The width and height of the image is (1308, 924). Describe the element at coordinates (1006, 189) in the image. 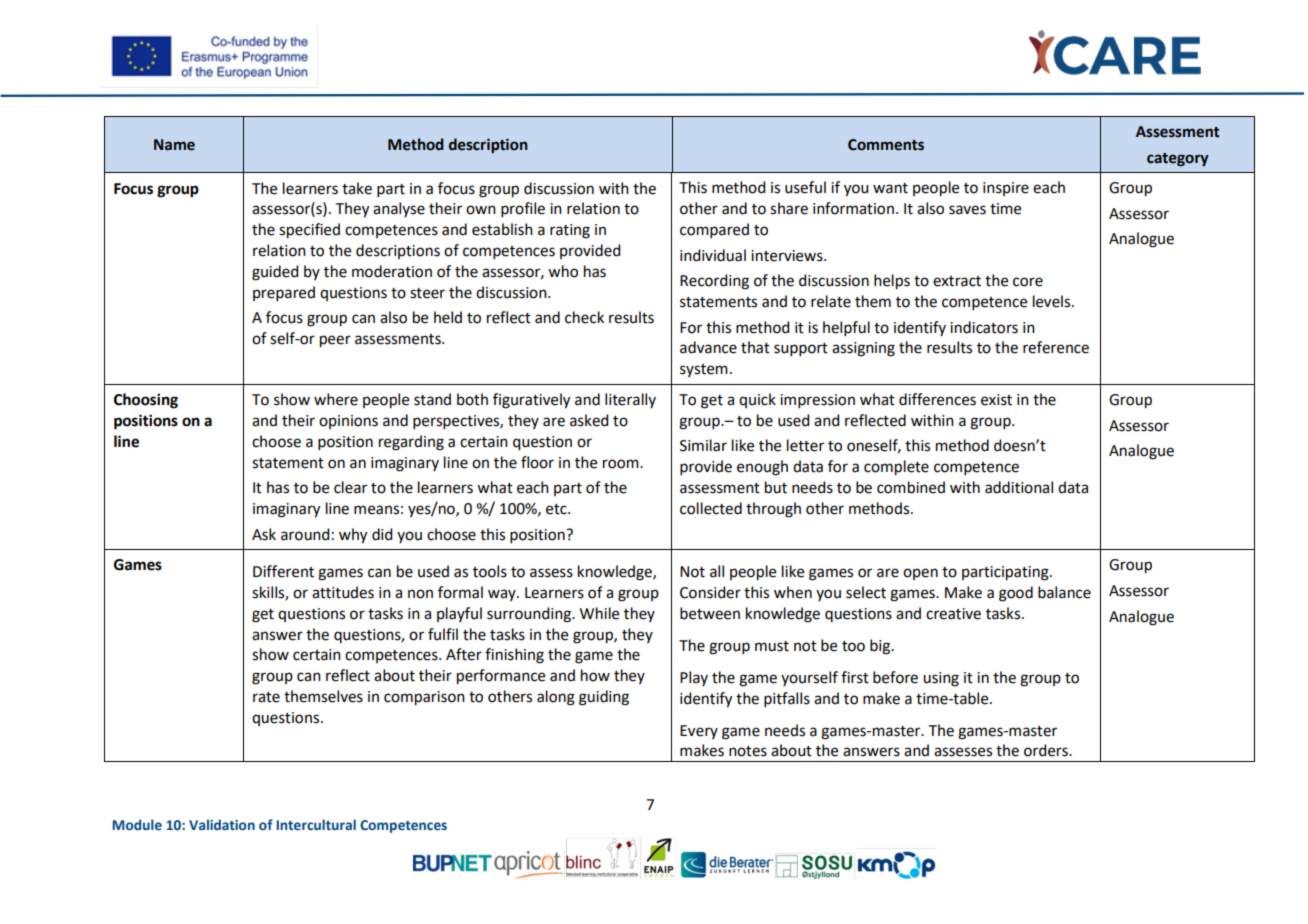

I see `inspire` at that location.
